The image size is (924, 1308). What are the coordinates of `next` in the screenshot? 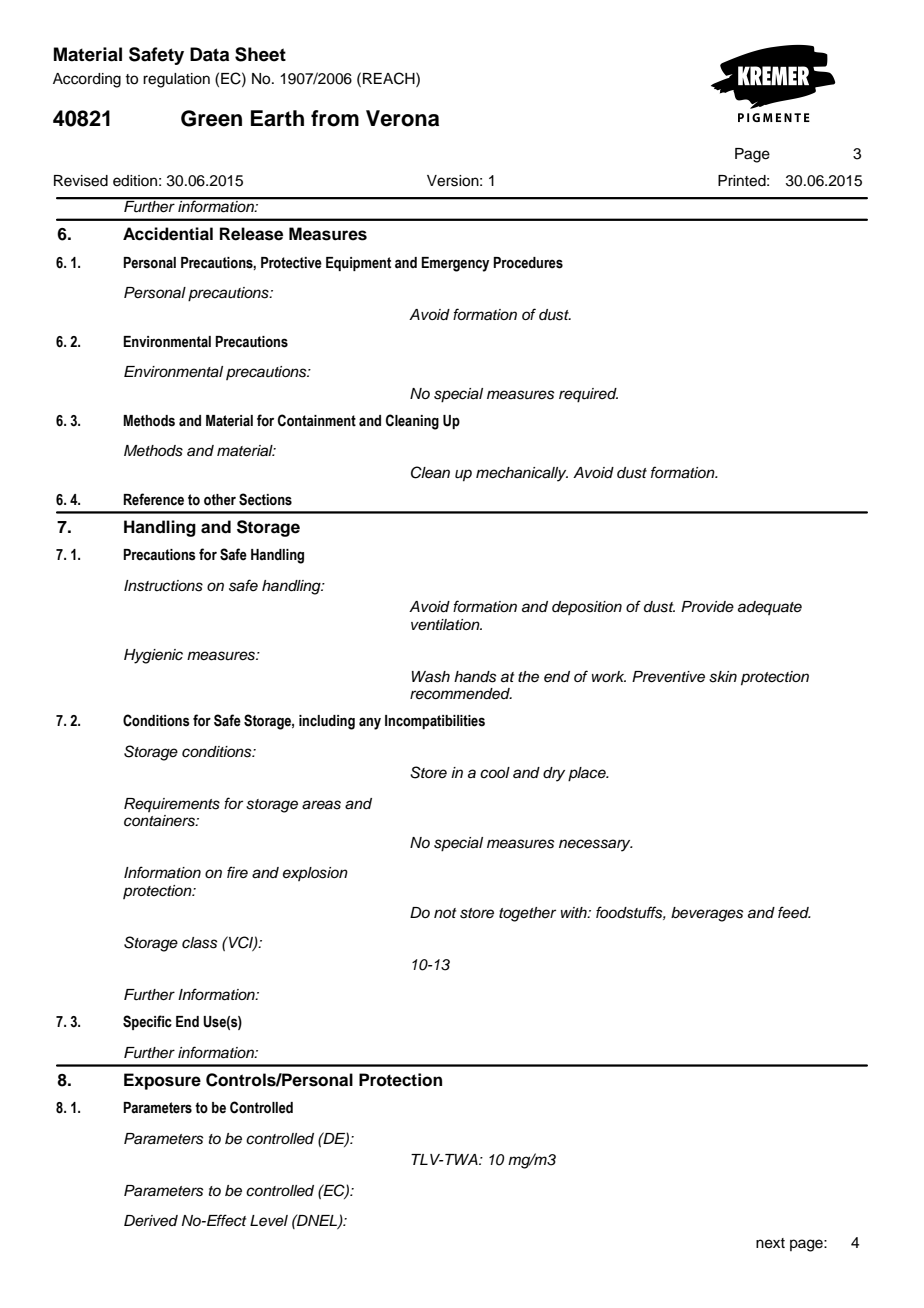 It's located at (770, 1243).
